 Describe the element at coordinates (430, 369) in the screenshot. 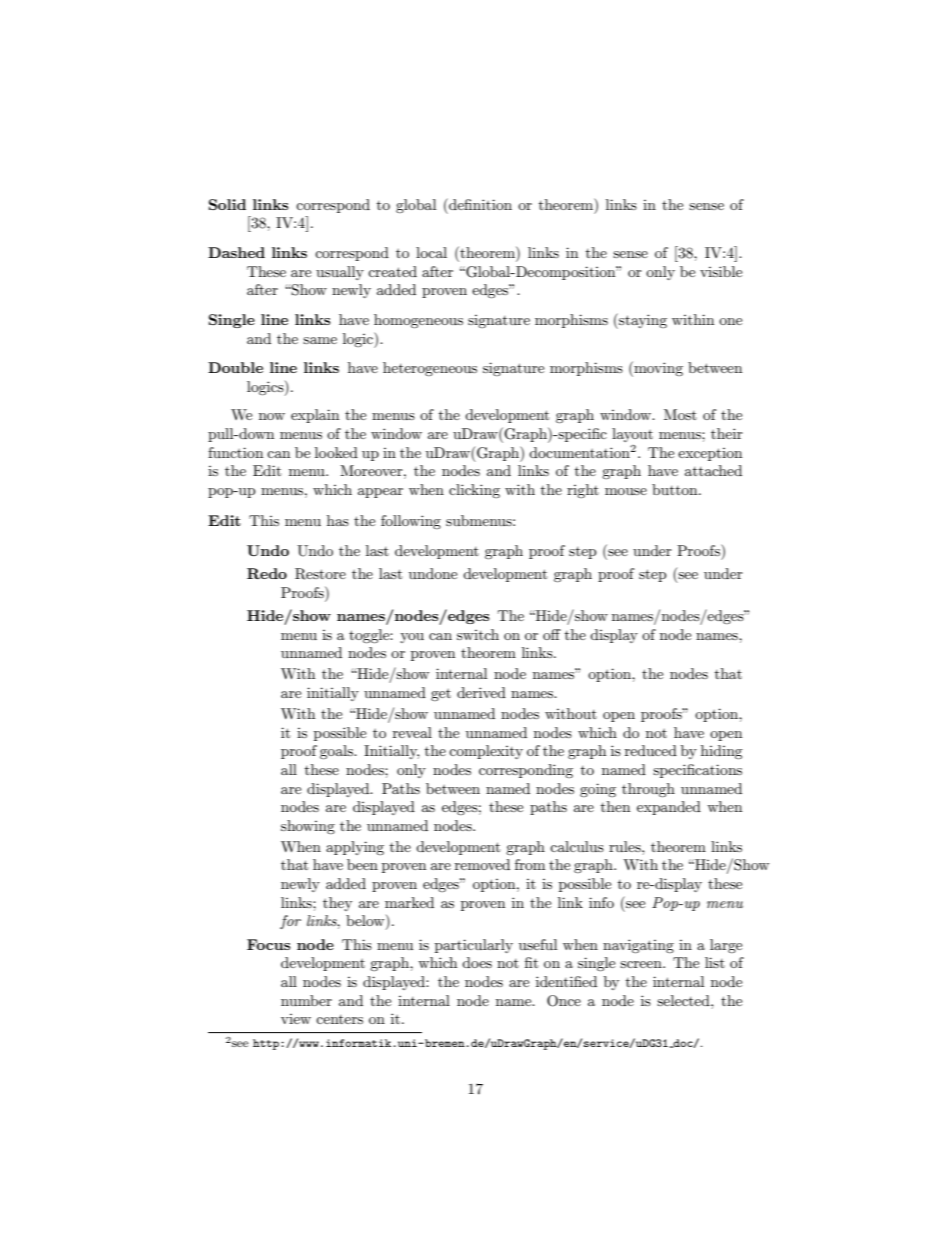

I see `heterogeneous` at that location.
